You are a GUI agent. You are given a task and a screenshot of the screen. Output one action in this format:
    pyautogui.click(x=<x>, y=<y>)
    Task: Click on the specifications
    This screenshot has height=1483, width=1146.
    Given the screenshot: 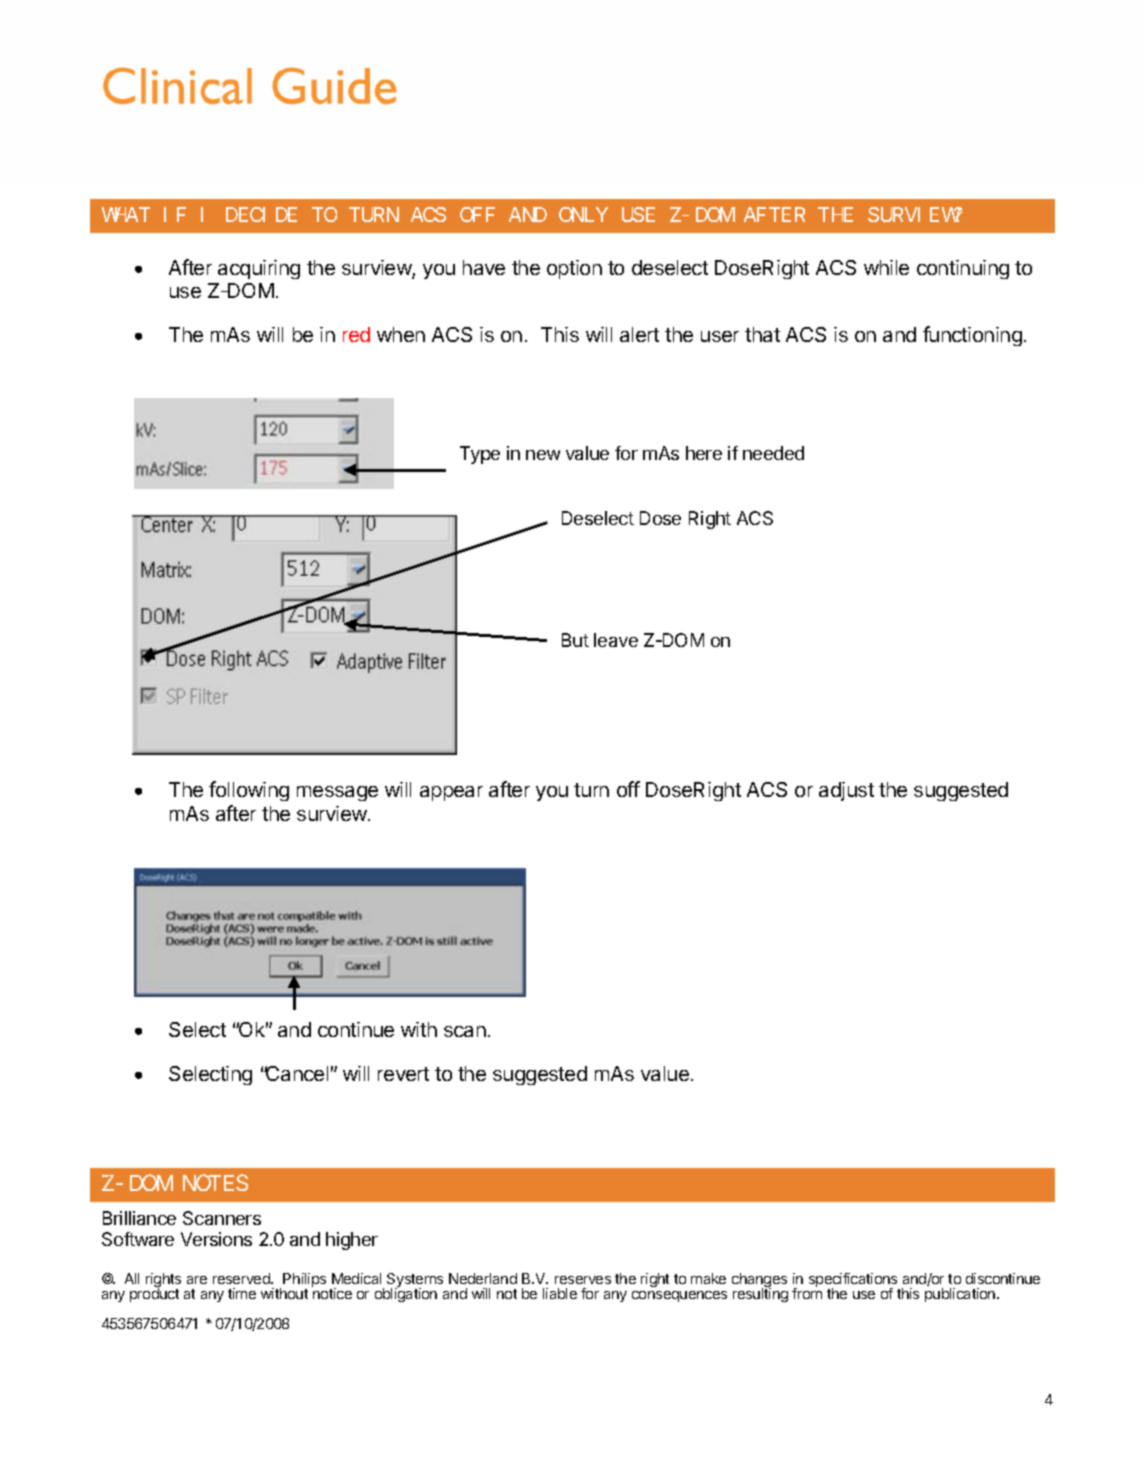 What is the action you would take?
    pyautogui.click(x=854, y=1281)
